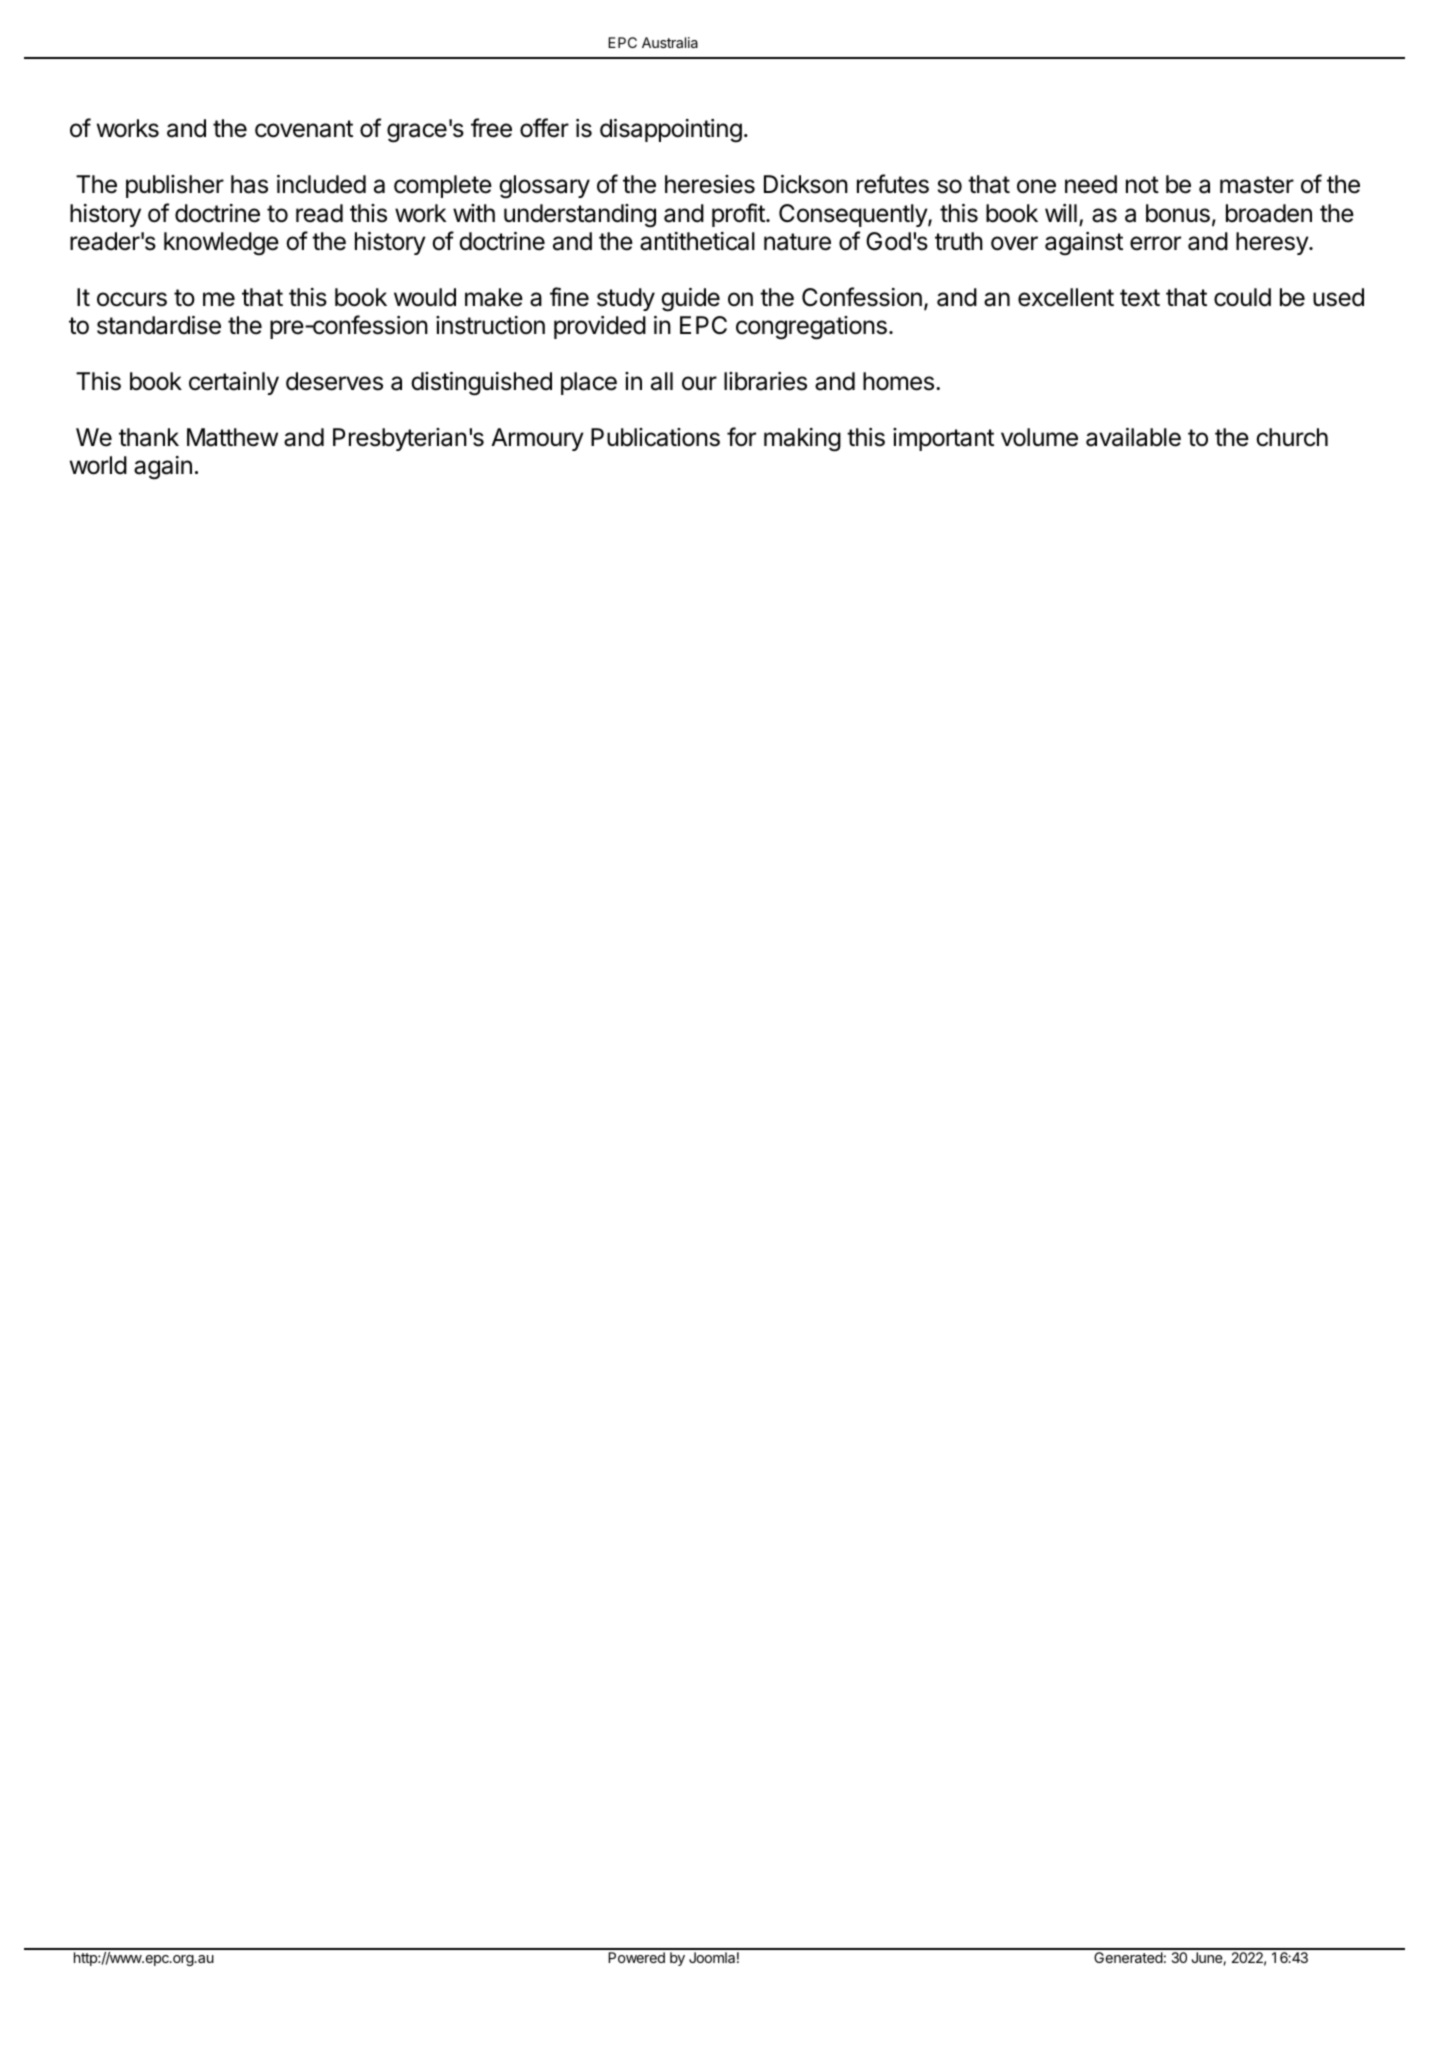  I want to click on Matthew, so click(232, 437).
